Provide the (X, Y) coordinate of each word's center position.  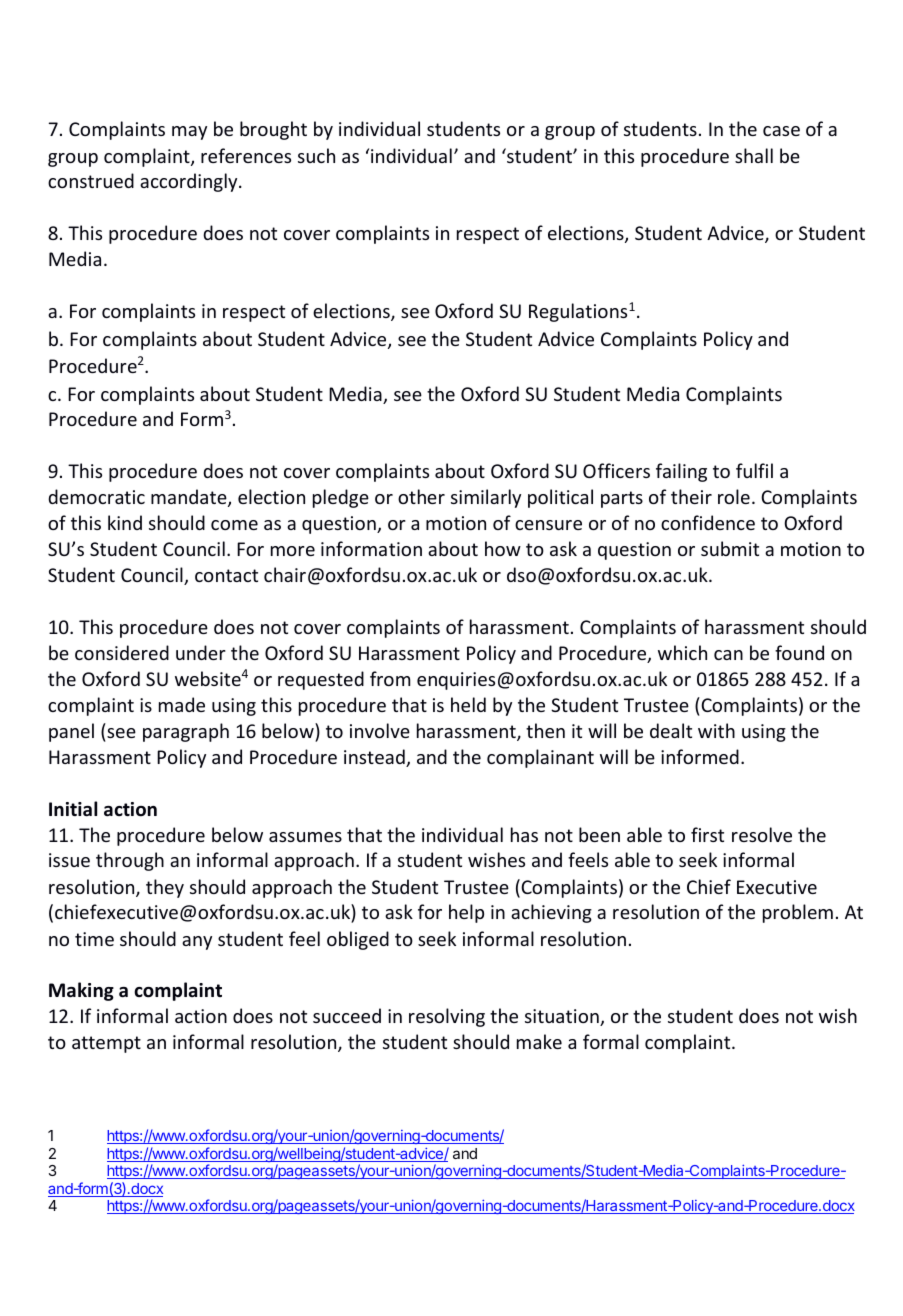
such (316, 155)
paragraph (186, 732)
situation (563, 1017)
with (716, 730)
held (468, 704)
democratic (96, 496)
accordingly (190, 182)
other (421, 496)
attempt (106, 1044)
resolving (447, 1017)
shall (754, 155)
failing (681, 472)
